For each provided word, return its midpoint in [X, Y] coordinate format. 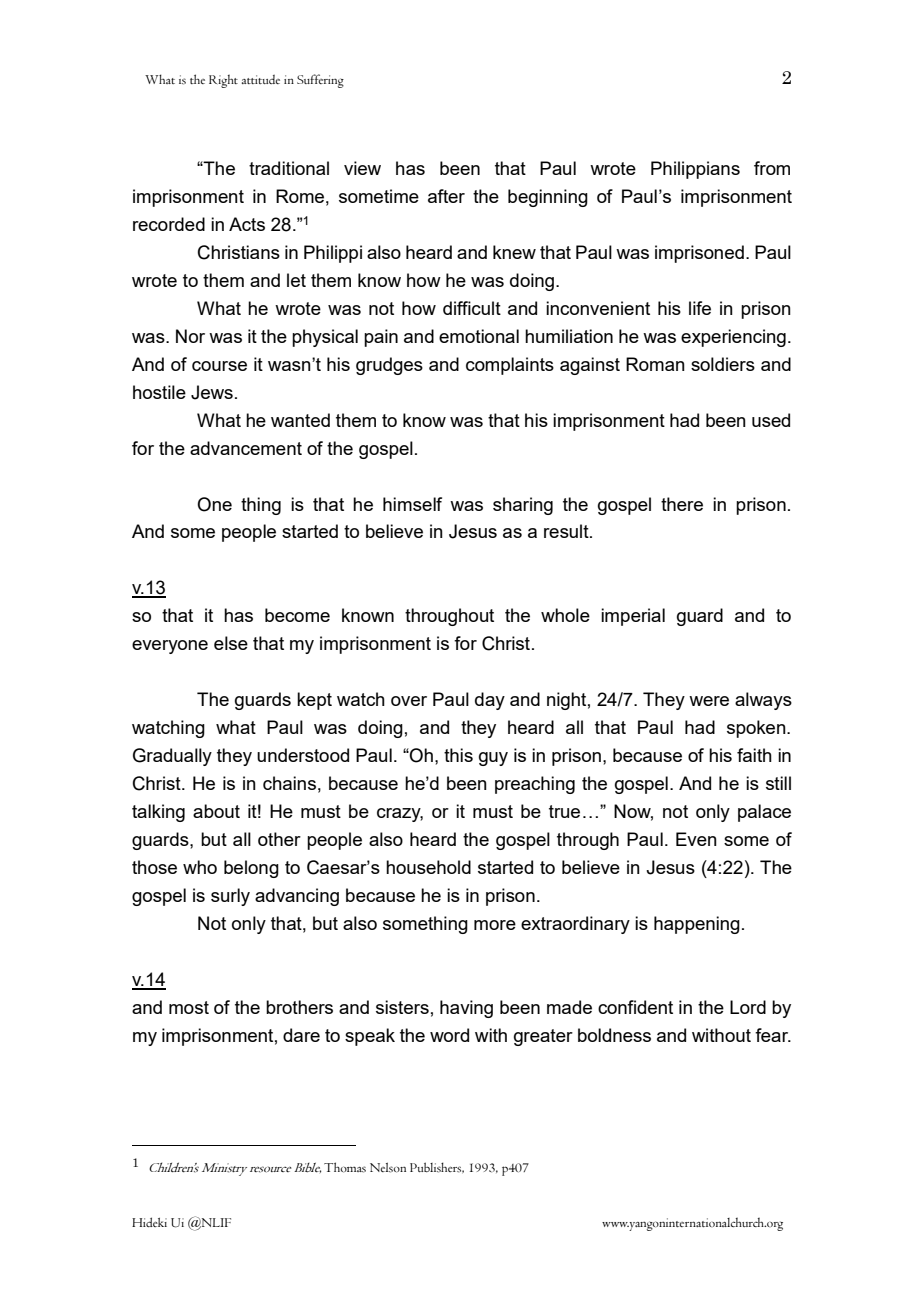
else [231, 643]
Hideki [149, 1222]
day [490, 701]
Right [223, 81]
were [709, 701]
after [446, 196]
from [772, 168]
